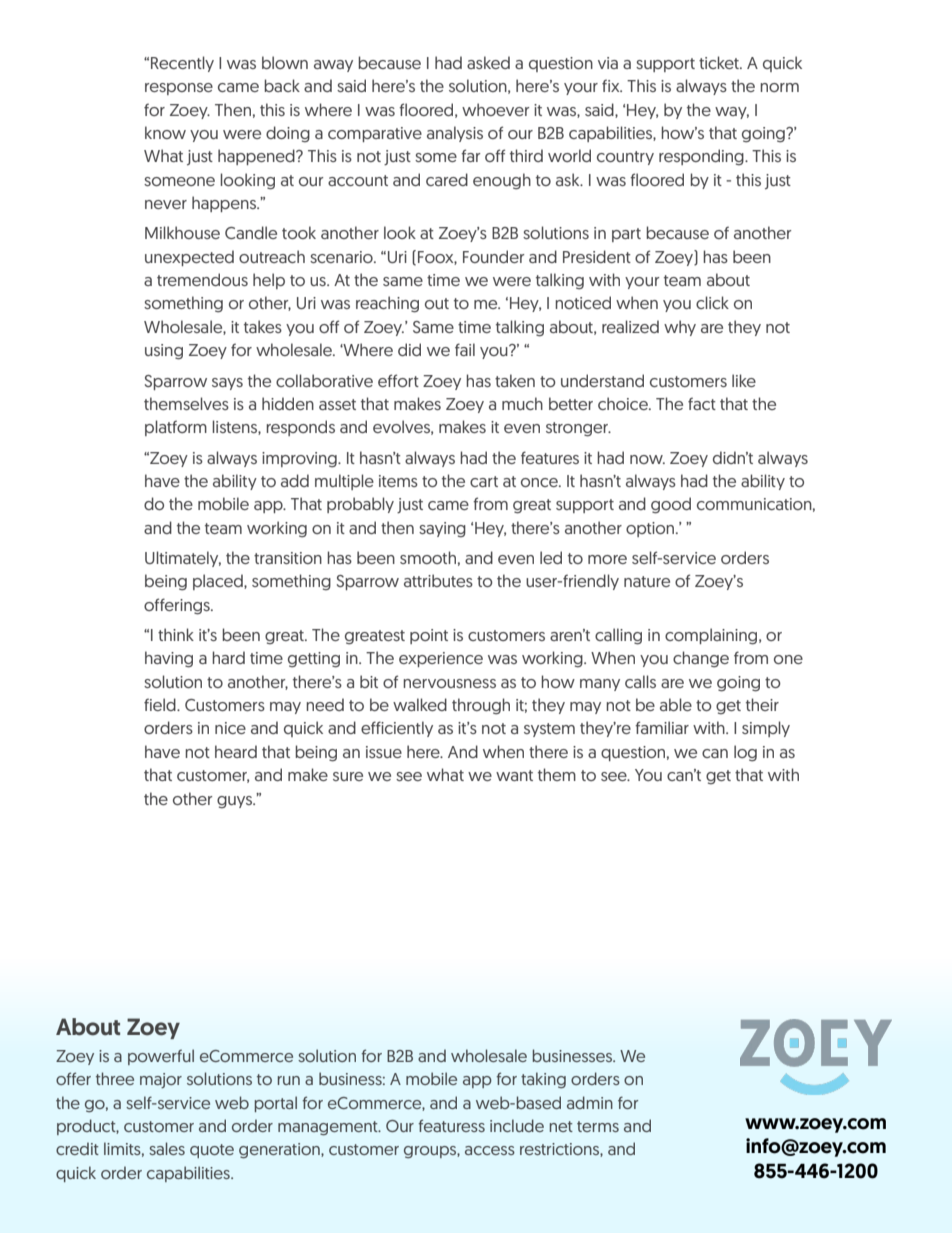  What do you see at coordinates (720, 62) in the screenshot?
I see `ticket` at bounding box center [720, 62].
